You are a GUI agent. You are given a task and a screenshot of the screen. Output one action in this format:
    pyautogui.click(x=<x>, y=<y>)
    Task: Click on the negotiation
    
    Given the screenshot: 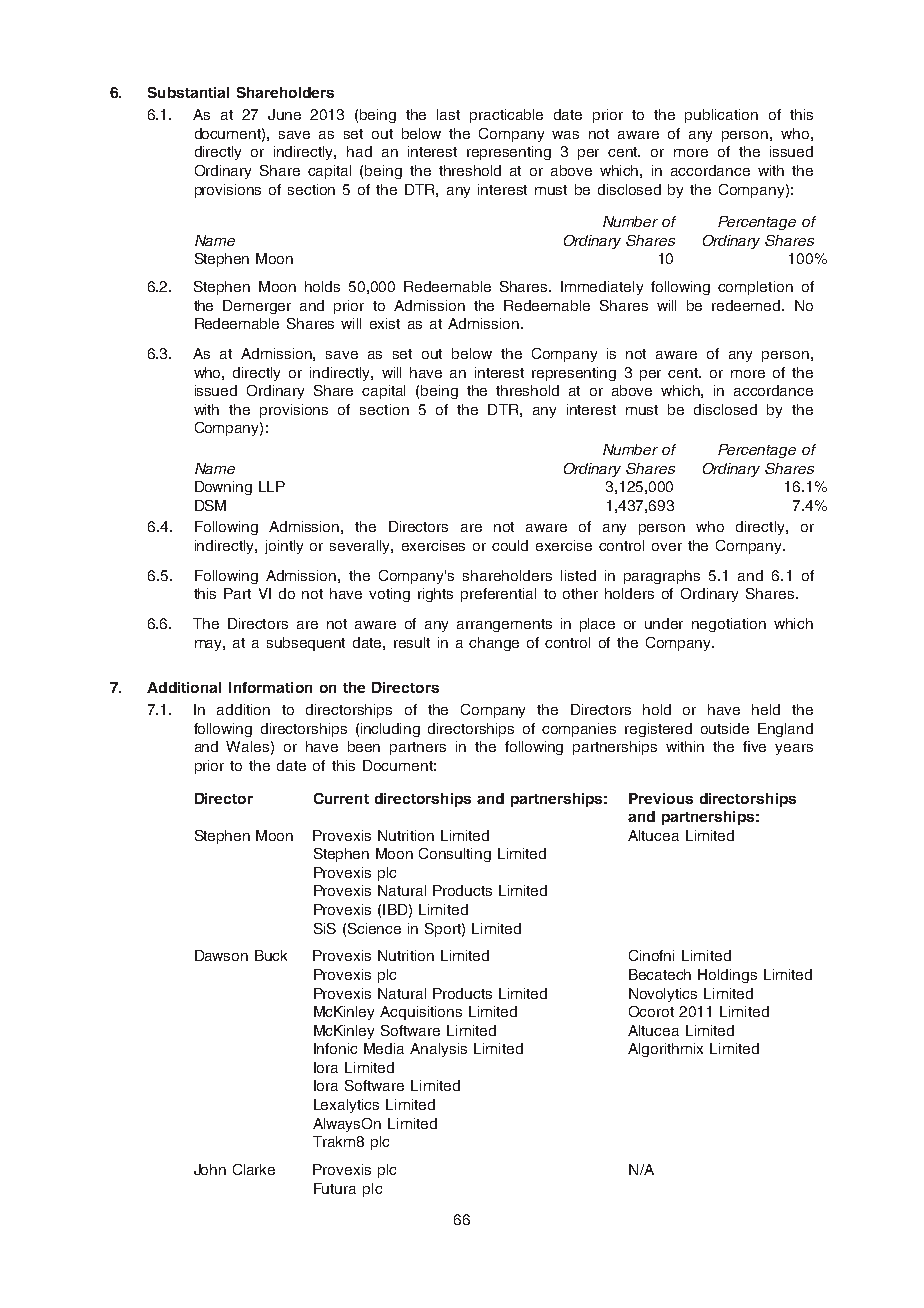 What is the action you would take?
    pyautogui.click(x=729, y=625)
